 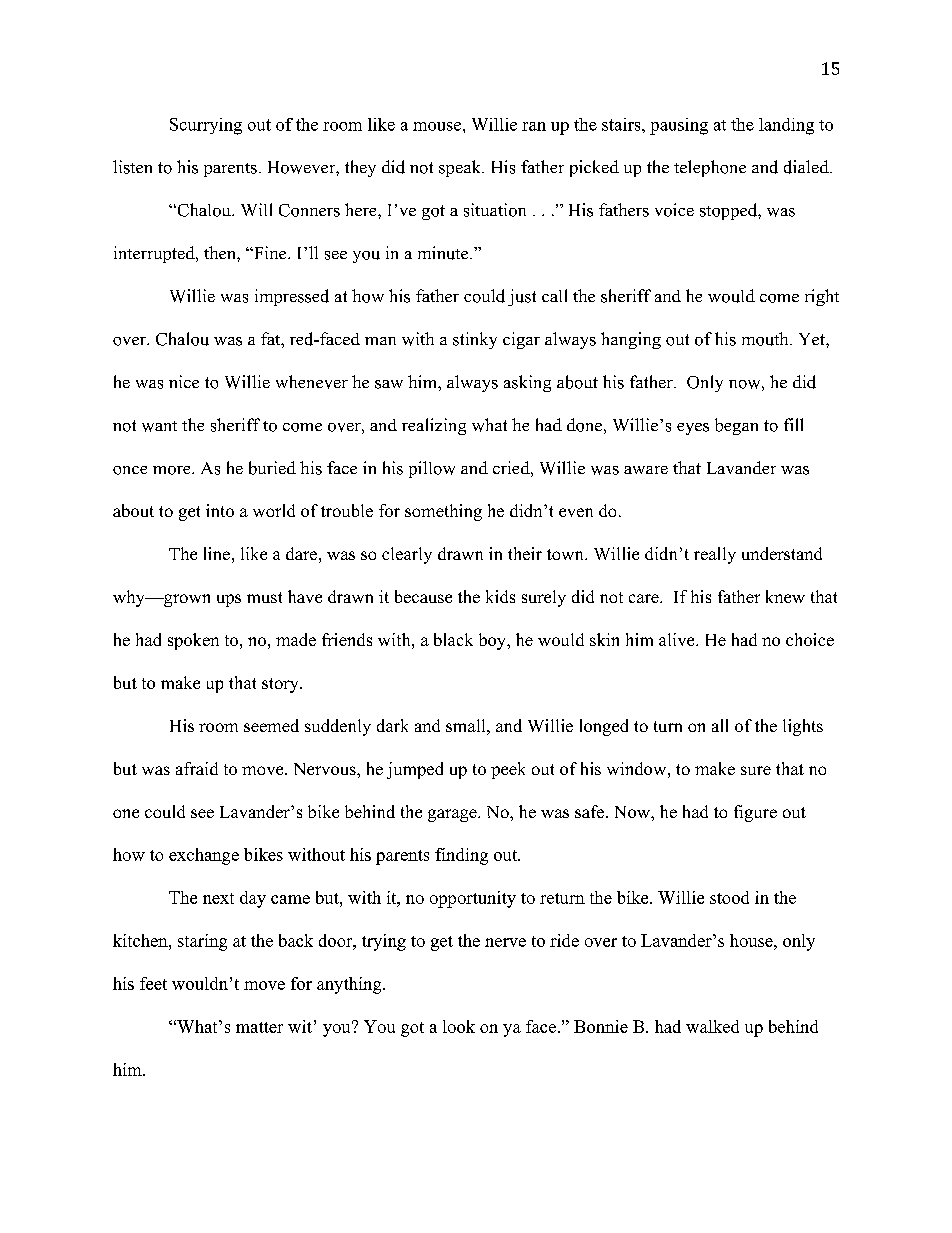 What do you see at coordinates (206, 126) in the screenshot?
I see `Scurrying` at bounding box center [206, 126].
